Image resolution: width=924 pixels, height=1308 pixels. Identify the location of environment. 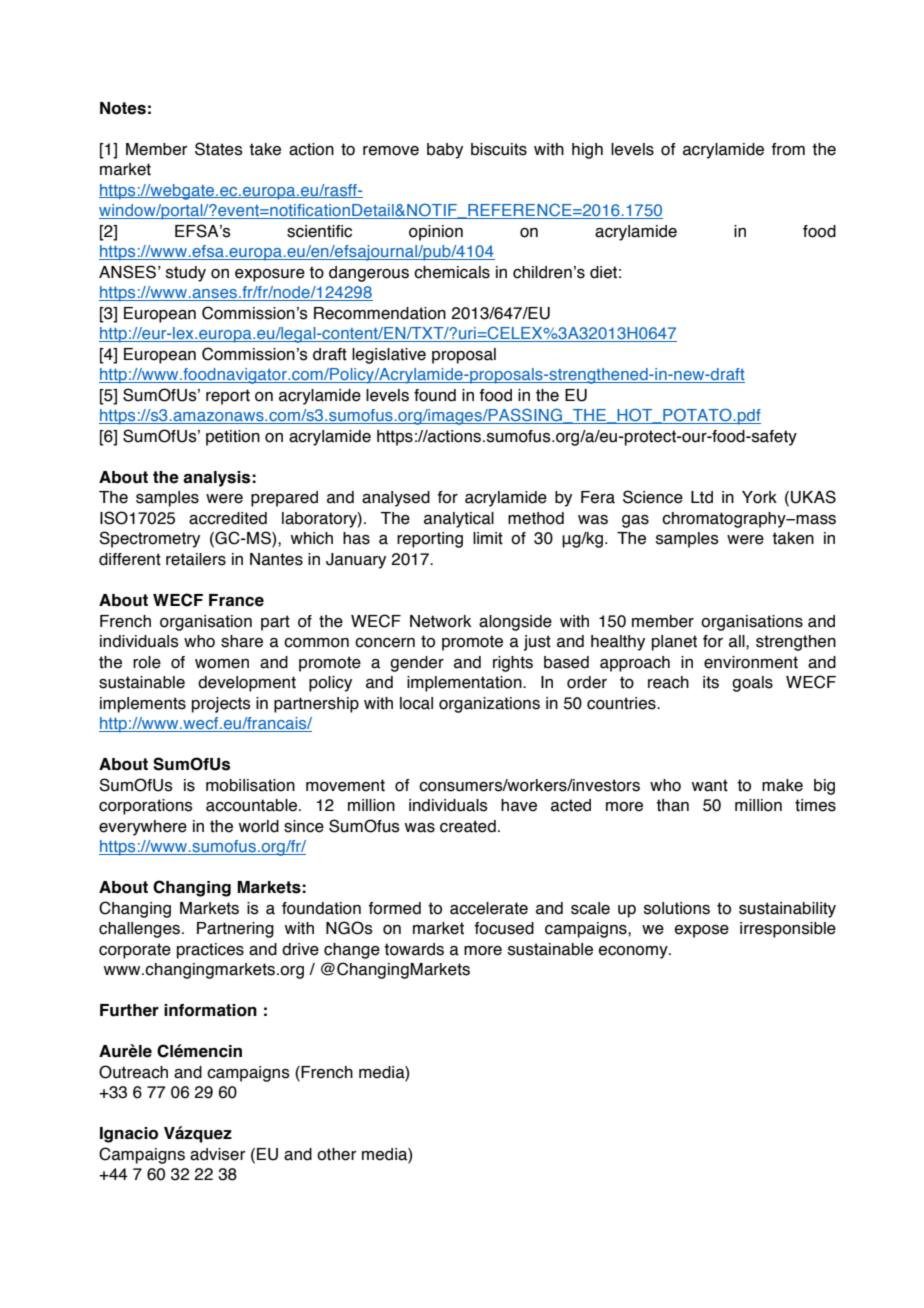
(751, 662).
